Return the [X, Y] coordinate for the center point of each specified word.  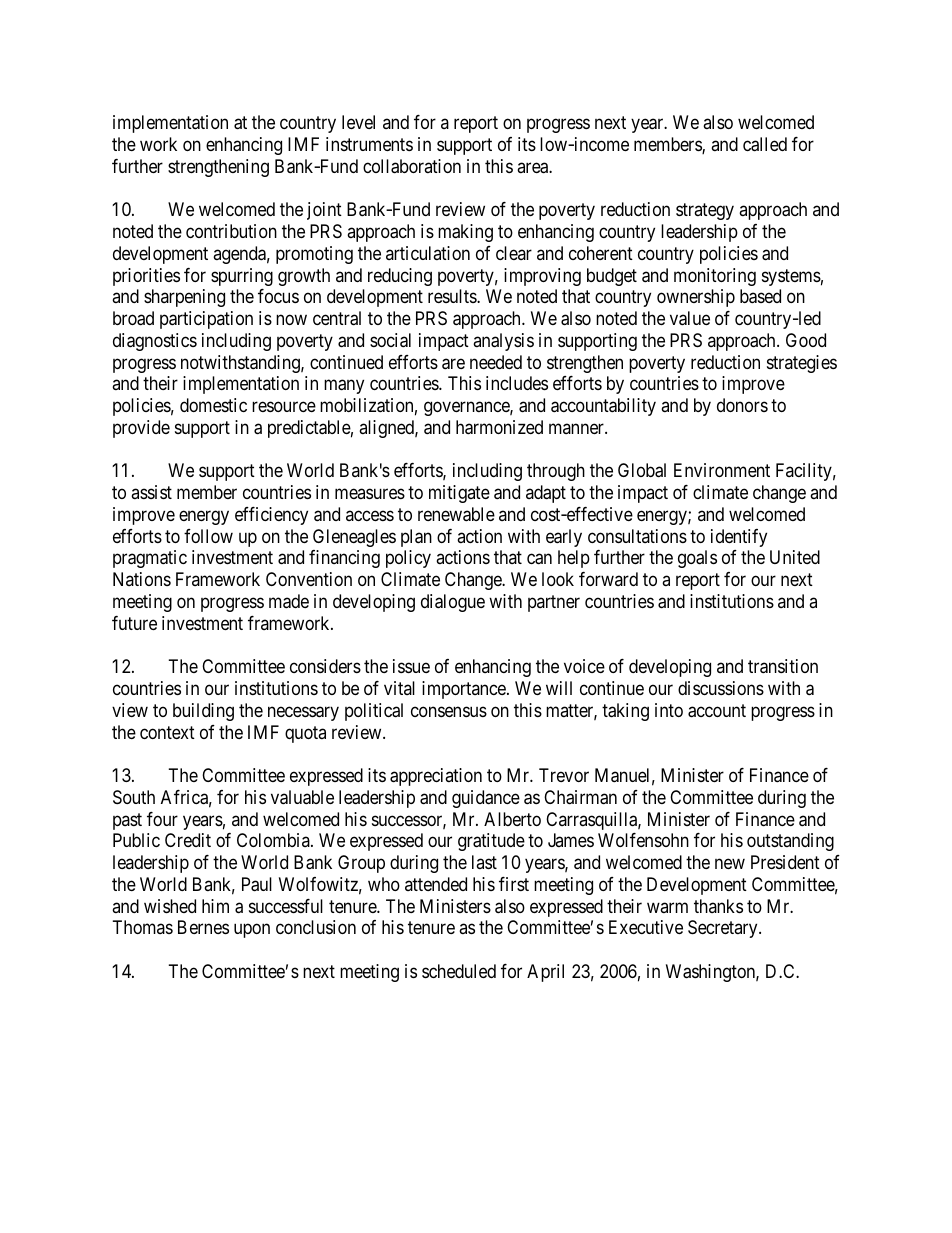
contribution [231, 231]
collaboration [412, 166]
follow [208, 536]
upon [252, 931]
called [765, 144]
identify [739, 538]
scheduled [459, 971]
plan [416, 538]
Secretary [724, 929]
